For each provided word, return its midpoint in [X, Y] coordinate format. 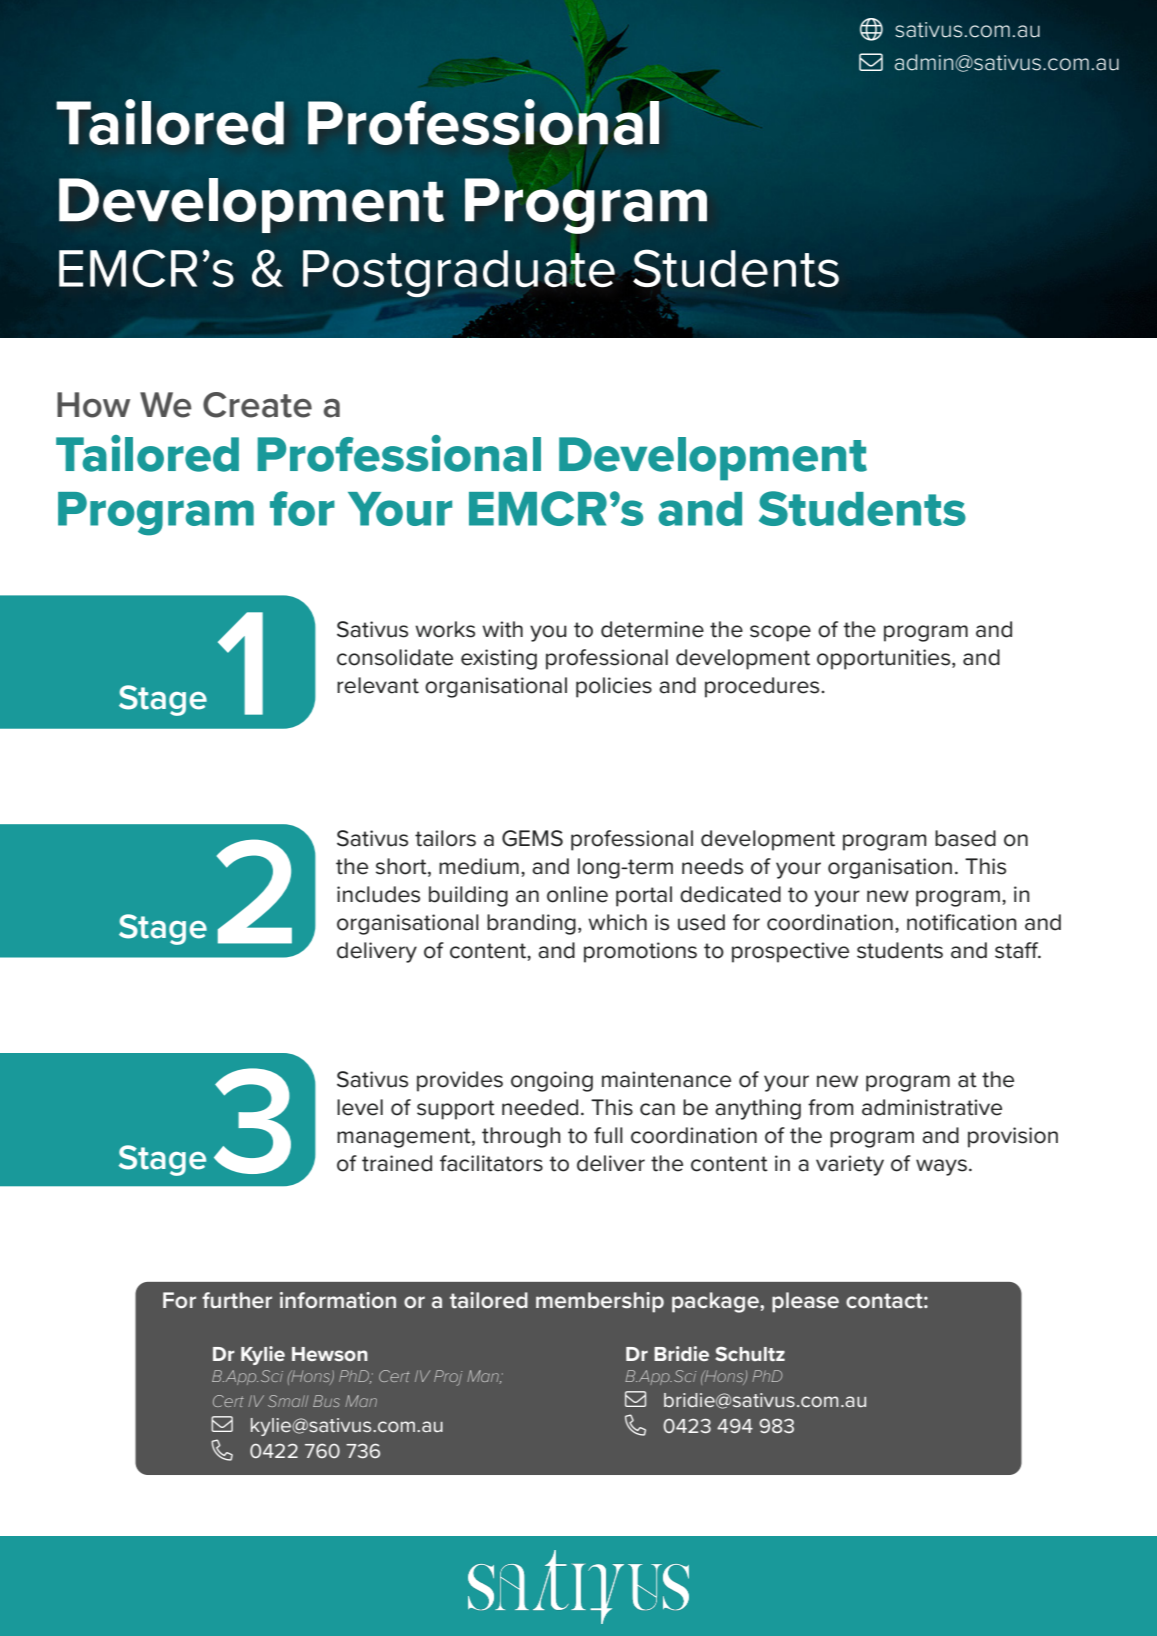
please [805, 1302]
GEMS [532, 838]
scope [780, 633]
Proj [448, 1378]
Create [257, 405]
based [965, 838]
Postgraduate [459, 274]
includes [378, 894]
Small [288, 1401]
